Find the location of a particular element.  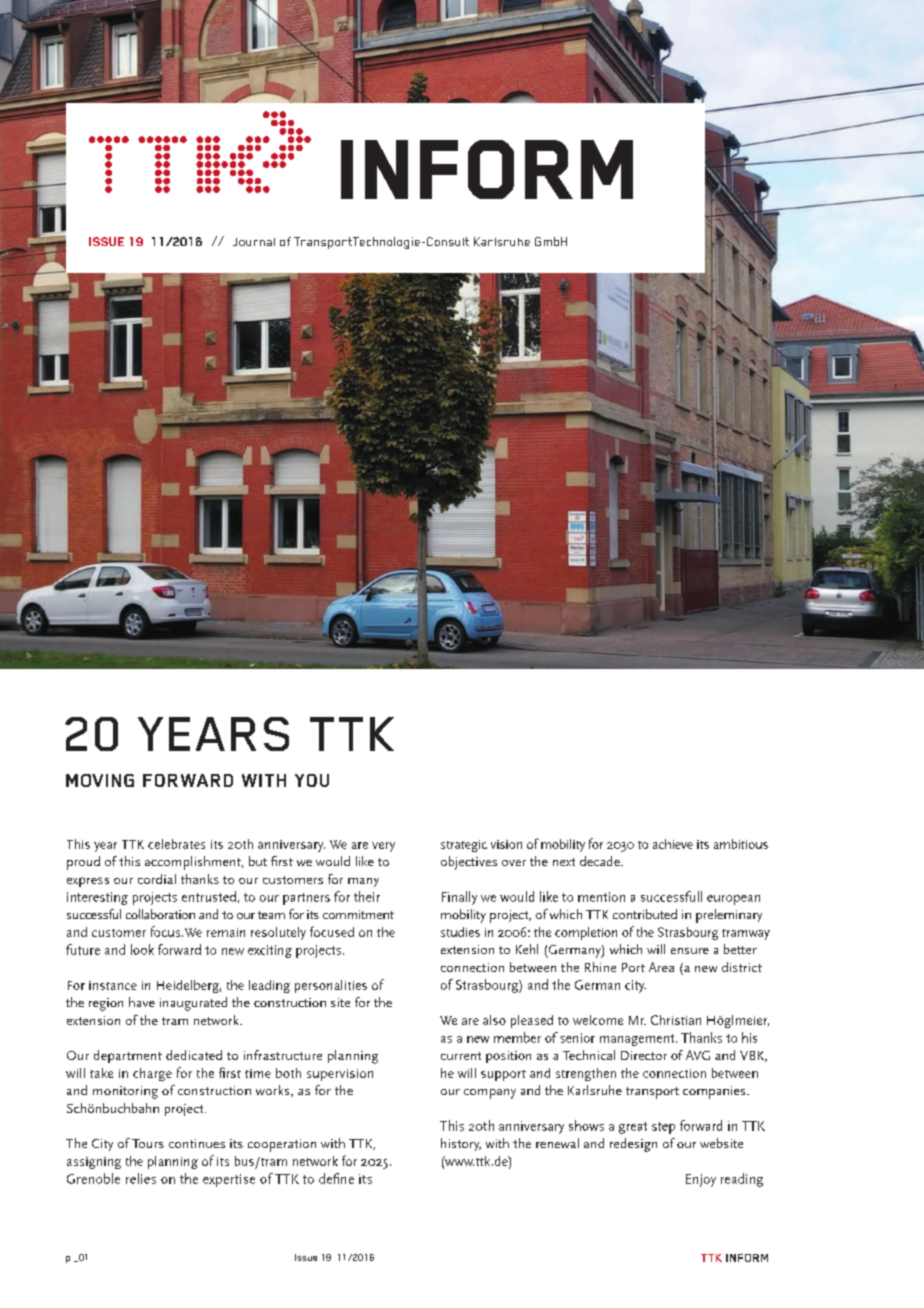

very is located at coordinates (383, 847).
